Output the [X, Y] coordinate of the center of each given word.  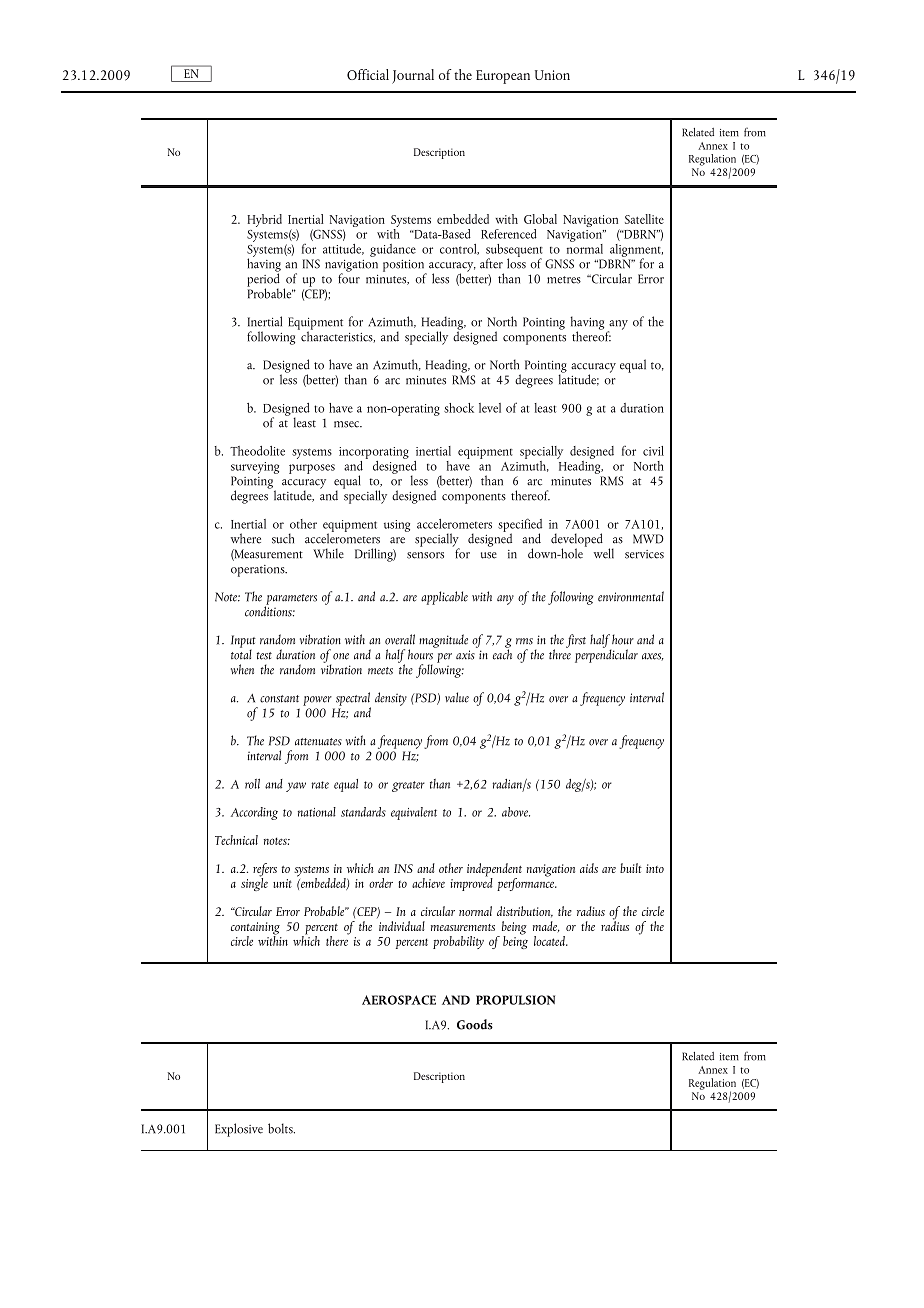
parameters [291, 600]
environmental [631, 596]
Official [368, 74]
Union [552, 75]
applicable [444, 598]
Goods [475, 1024]
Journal [413, 76]
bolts [281, 1128]
